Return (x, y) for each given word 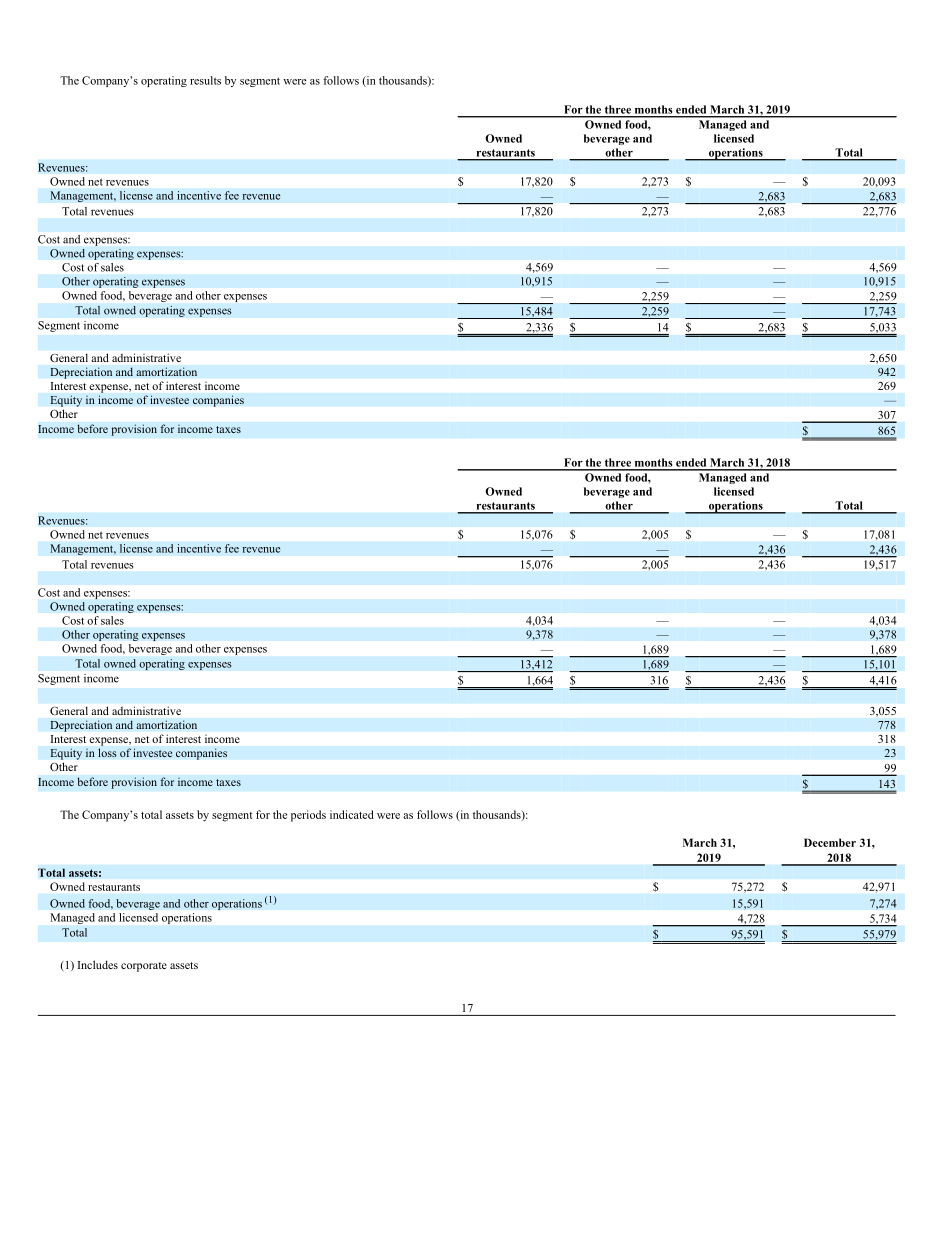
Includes (98, 964)
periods (308, 816)
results (205, 80)
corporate (144, 967)
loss (107, 753)
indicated (352, 814)
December (830, 842)
